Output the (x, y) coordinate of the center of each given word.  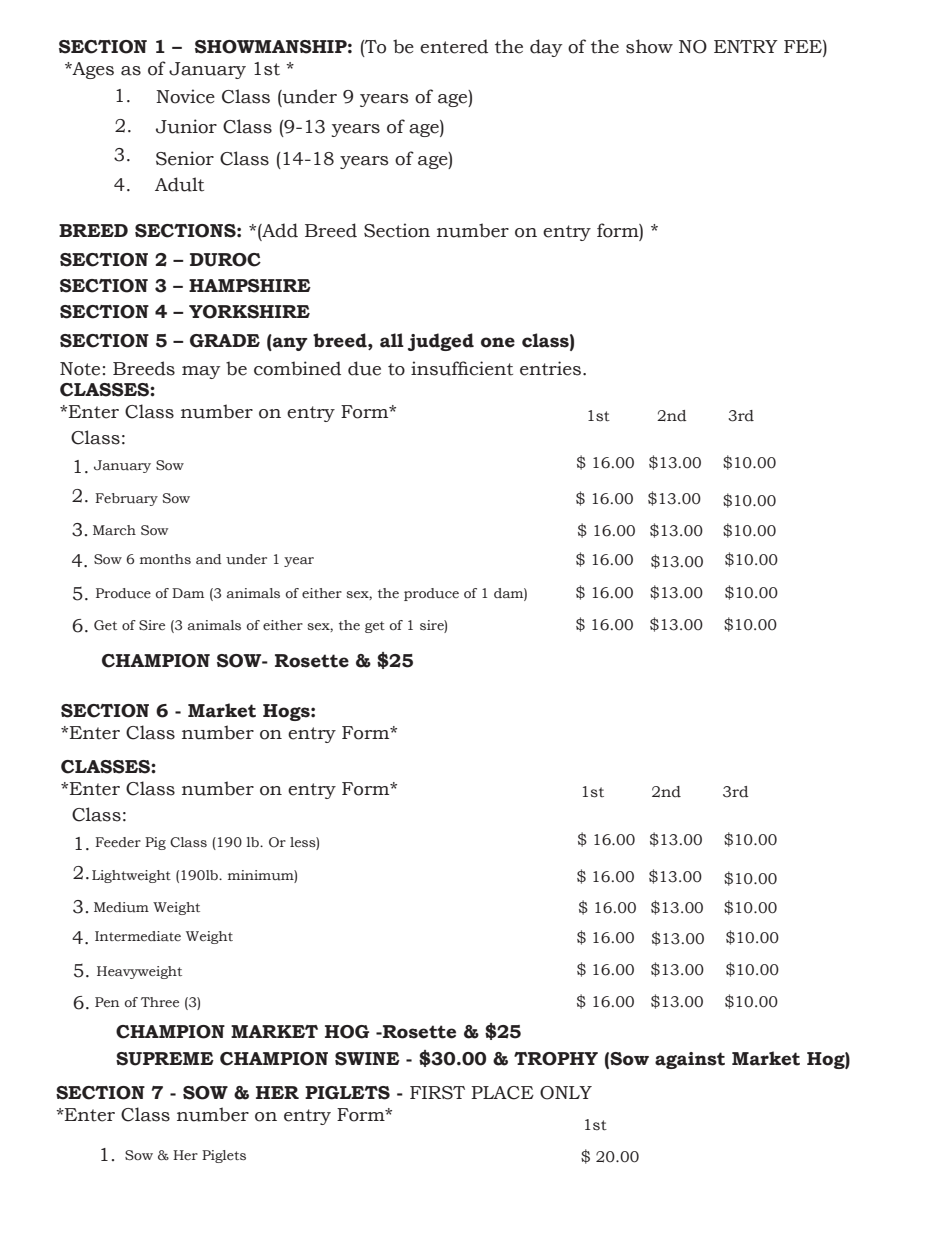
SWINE (367, 1059)
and (209, 559)
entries (550, 368)
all (392, 340)
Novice (185, 96)
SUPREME (165, 1059)
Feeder (118, 842)
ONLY (566, 1093)
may (201, 372)
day (546, 48)
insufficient (462, 368)
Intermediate (138, 936)
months (165, 559)
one (498, 342)
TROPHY (556, 1059)
